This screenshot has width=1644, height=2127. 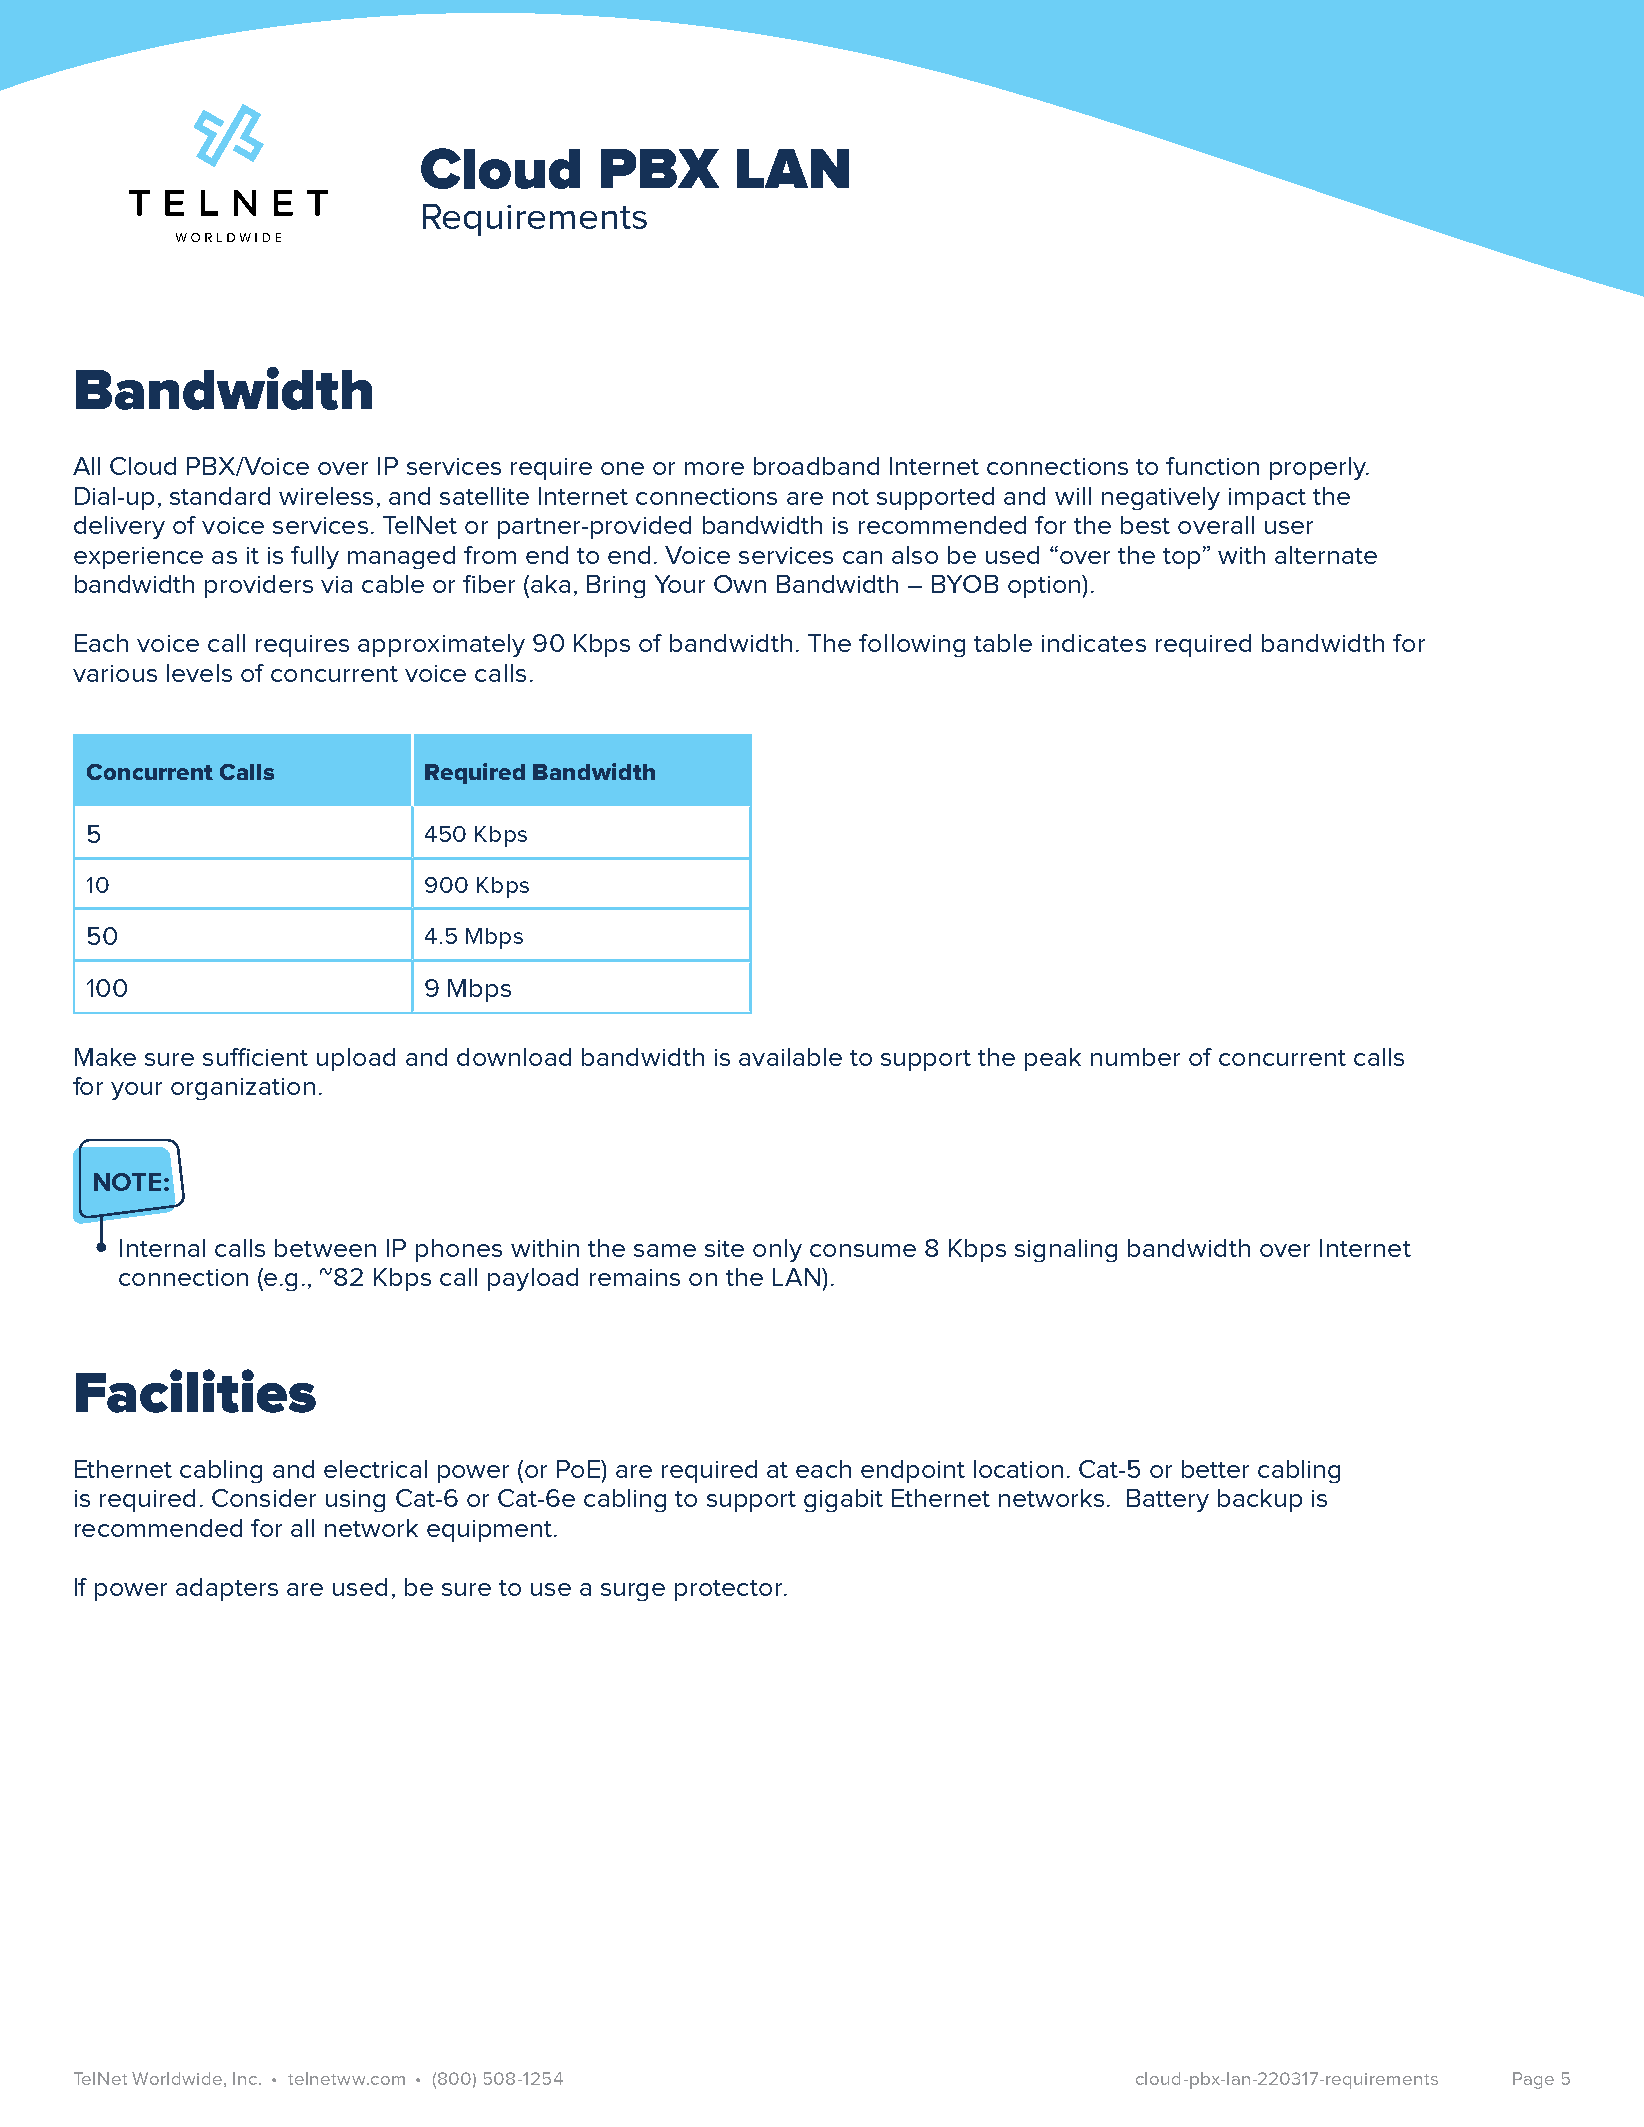 What do you see at coordinates (1289, 527) in the screenshot?
I see `user` at bounding box center [1289, 527].
